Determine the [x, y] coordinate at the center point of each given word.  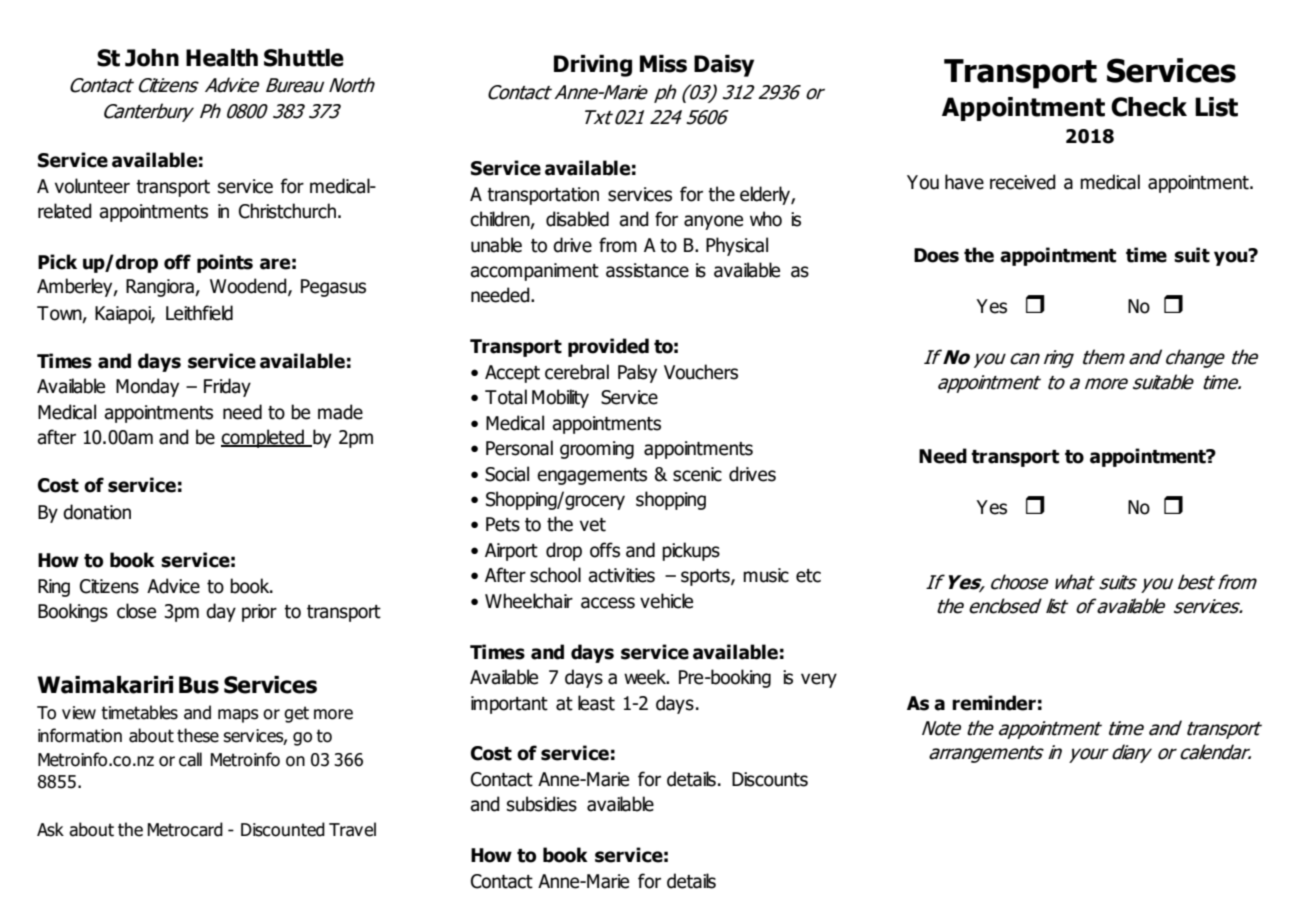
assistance [647, 270]
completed [263, 438]
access [608, 603]
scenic [697, 474]
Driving [593, 66]
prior [259, 613]
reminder [994, 703]
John [152, 58]
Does [936, 255]
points [225, 263]
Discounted [283, 829]
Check [1149, 107]
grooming [597, 450]
